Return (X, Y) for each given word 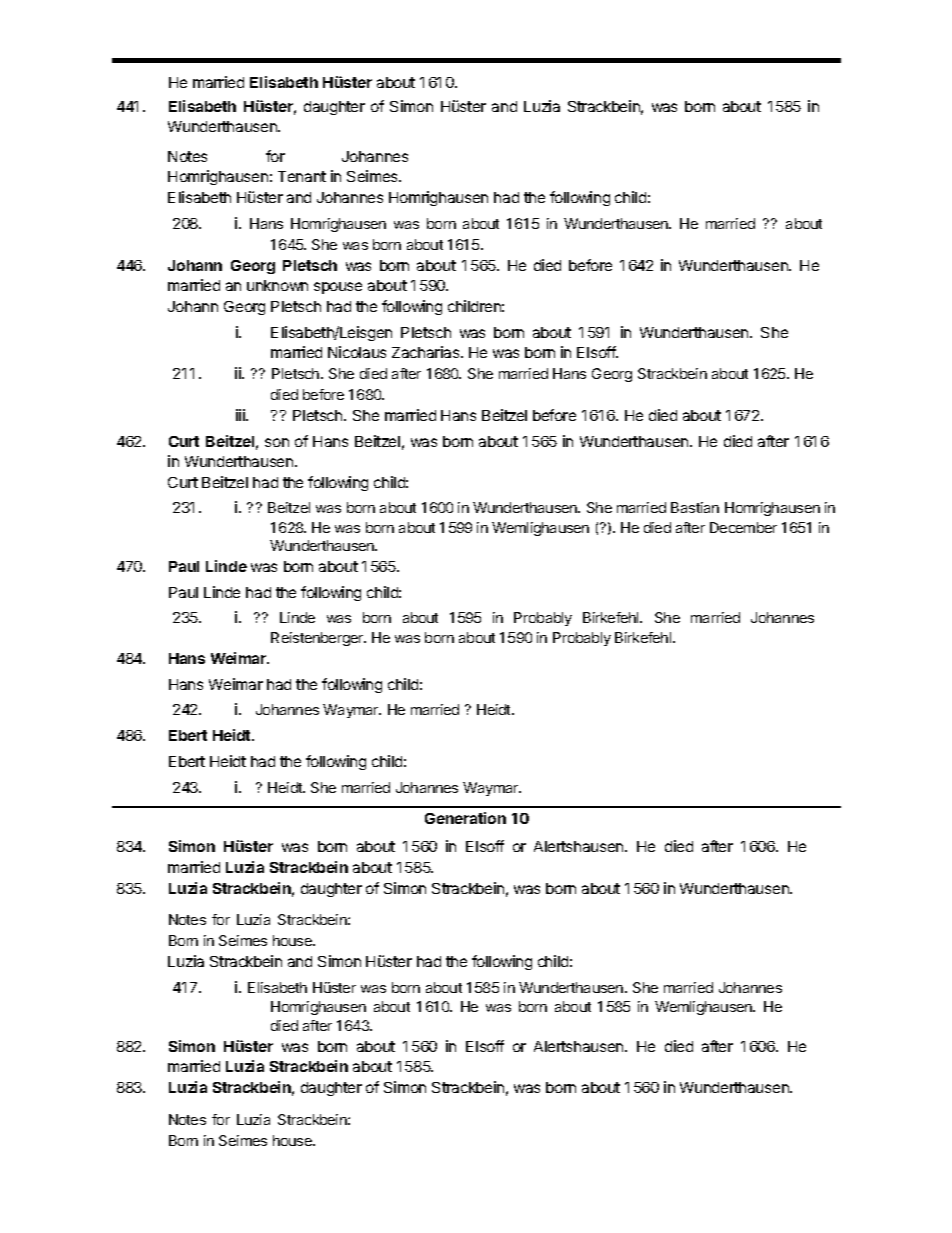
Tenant (302, 176)
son (277, 442)
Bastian (695, 507)
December (743, 527)
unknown (277, 285)
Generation (465, 818)
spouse (338, 288)
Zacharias (427, 352)
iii (241, 415)
